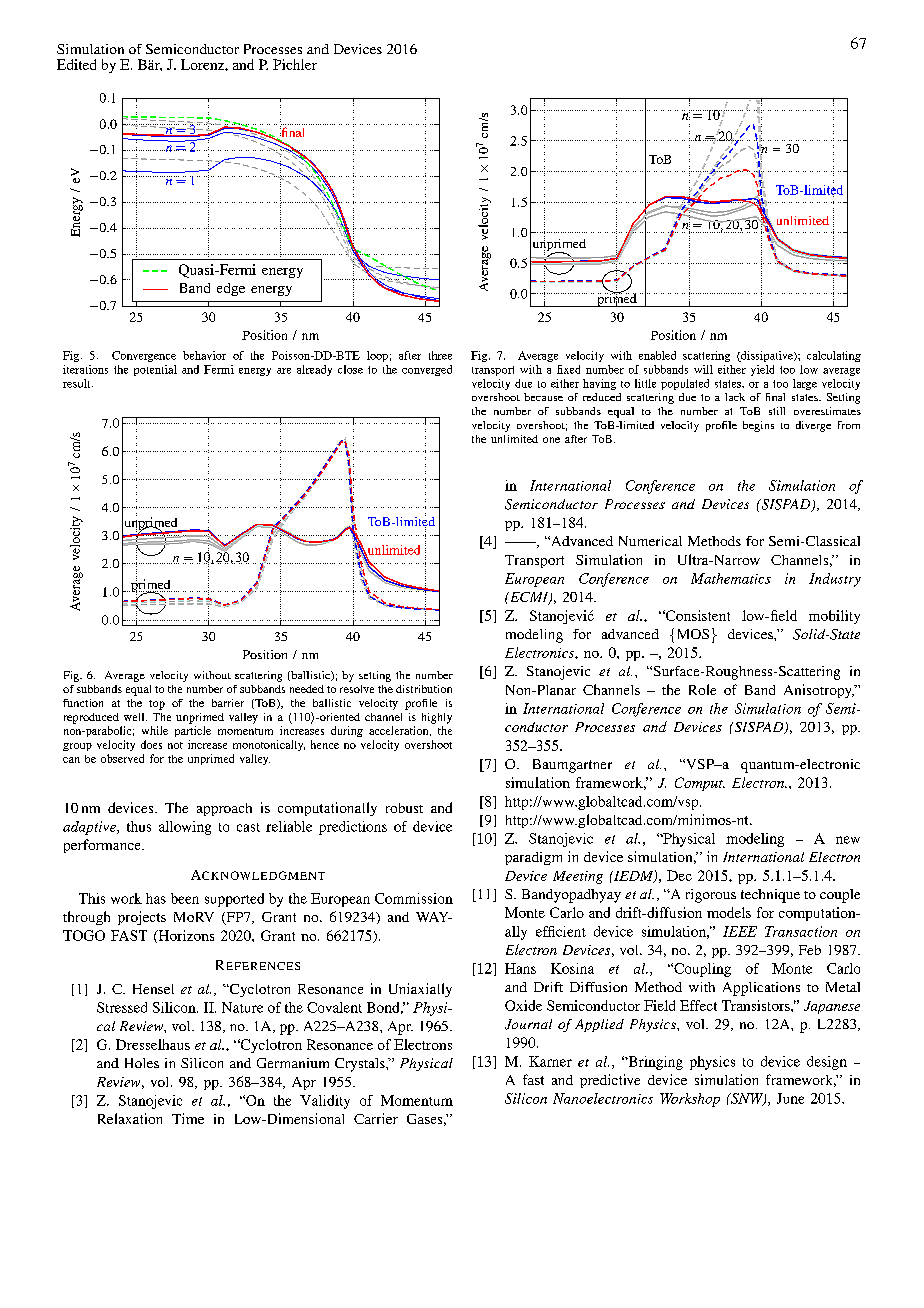 The height and width of the image is (1308, 924). What do you see at coordinates (76, 64) in the image?
I see `Edited` at bounding box center [76, 64].
